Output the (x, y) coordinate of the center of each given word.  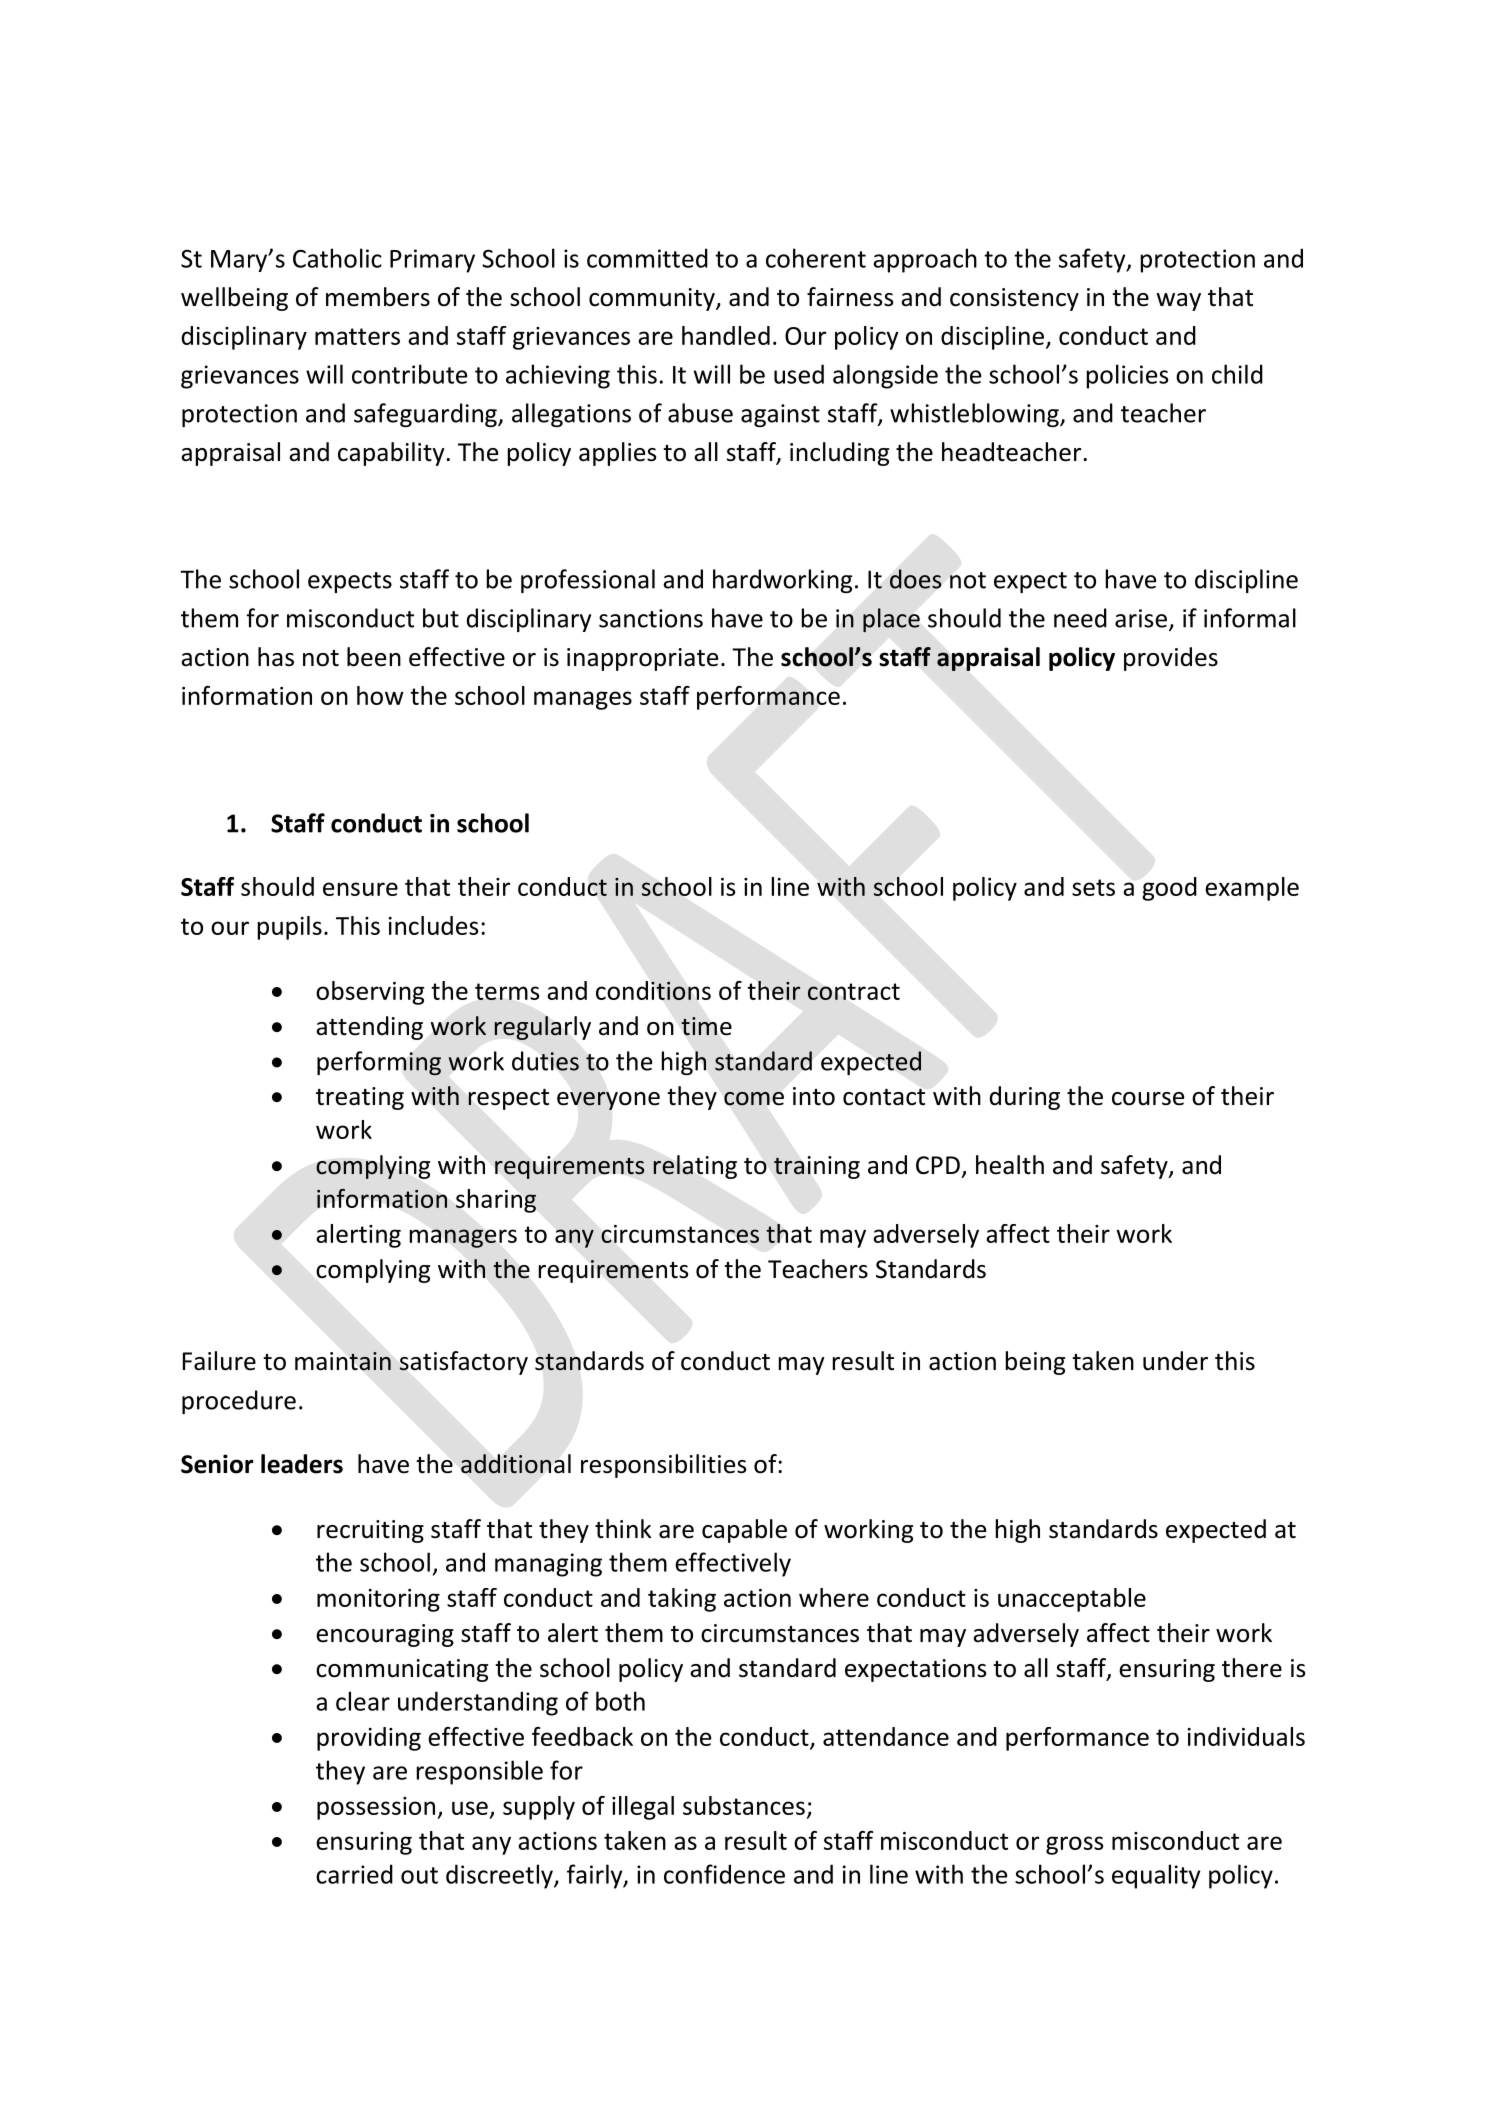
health (1010, 1165)
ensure (360, 889)
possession (377, 1808)
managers (463, 1238)
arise (1141, 618)
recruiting (370, 1531)
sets (1093, 887)
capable (744, 1531)
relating (695, 1167)
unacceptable (1072, 1600)
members (378, 297)
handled (726, 335)
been (374, 657)
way (1178, 302)
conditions (653, 990)
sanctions (651, 618)
